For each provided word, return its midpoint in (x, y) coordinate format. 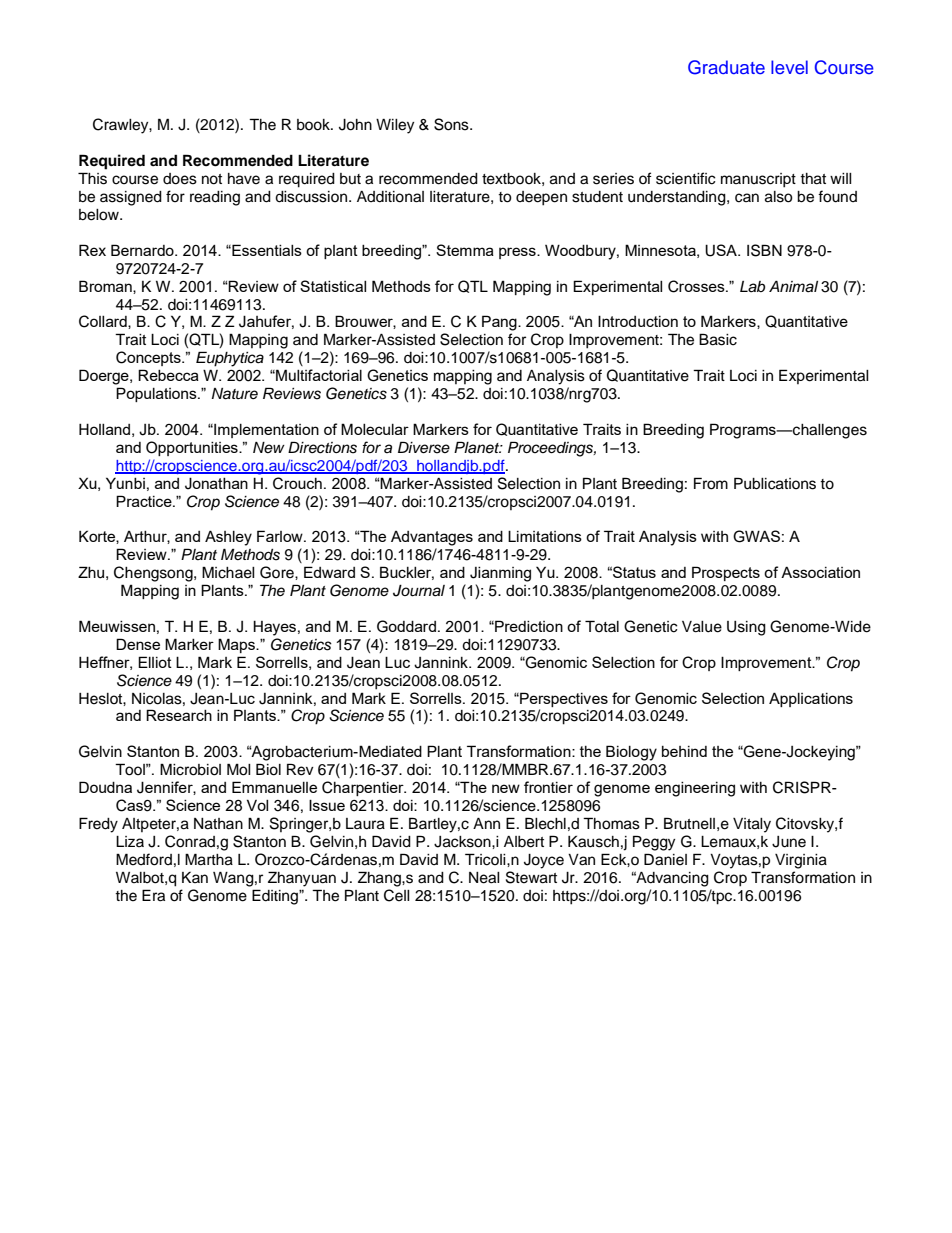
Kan (195, 877)
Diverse (424, 447)
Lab (752, 287)
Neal (484, 878)
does (180, 179)
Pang (500, 323)
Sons (452, 124)
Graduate (726, 67)
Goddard (406, 626)
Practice (145, 501)
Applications (811, 699)
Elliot (155, 662)
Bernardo (143, 250)
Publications (775, 483)
